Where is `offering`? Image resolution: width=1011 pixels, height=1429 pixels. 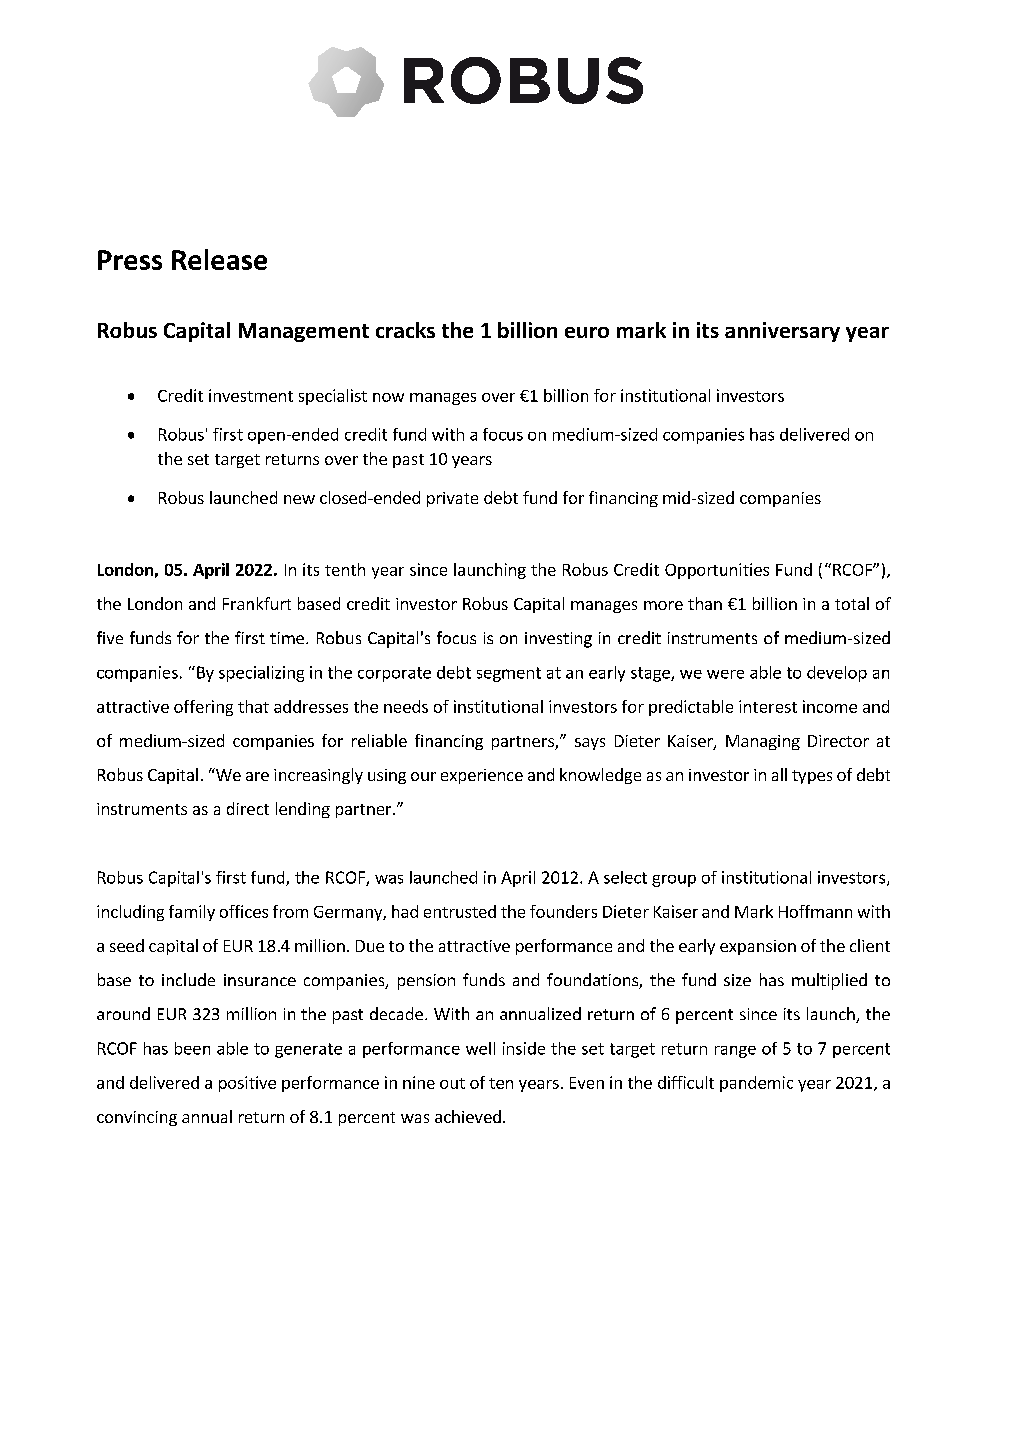 offering is located at coordinates (203, 708).
